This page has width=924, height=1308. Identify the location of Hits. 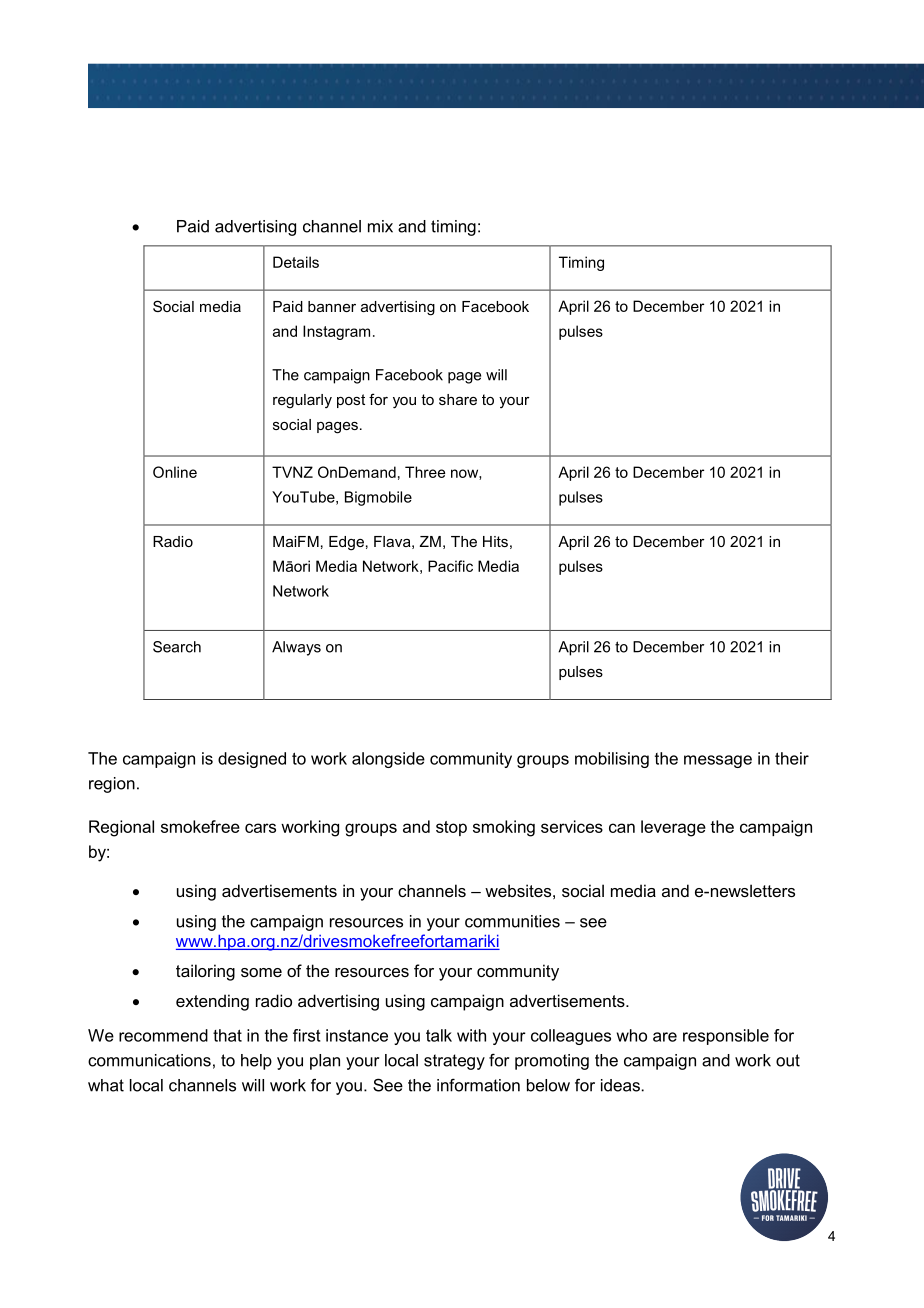
(495, 541).
